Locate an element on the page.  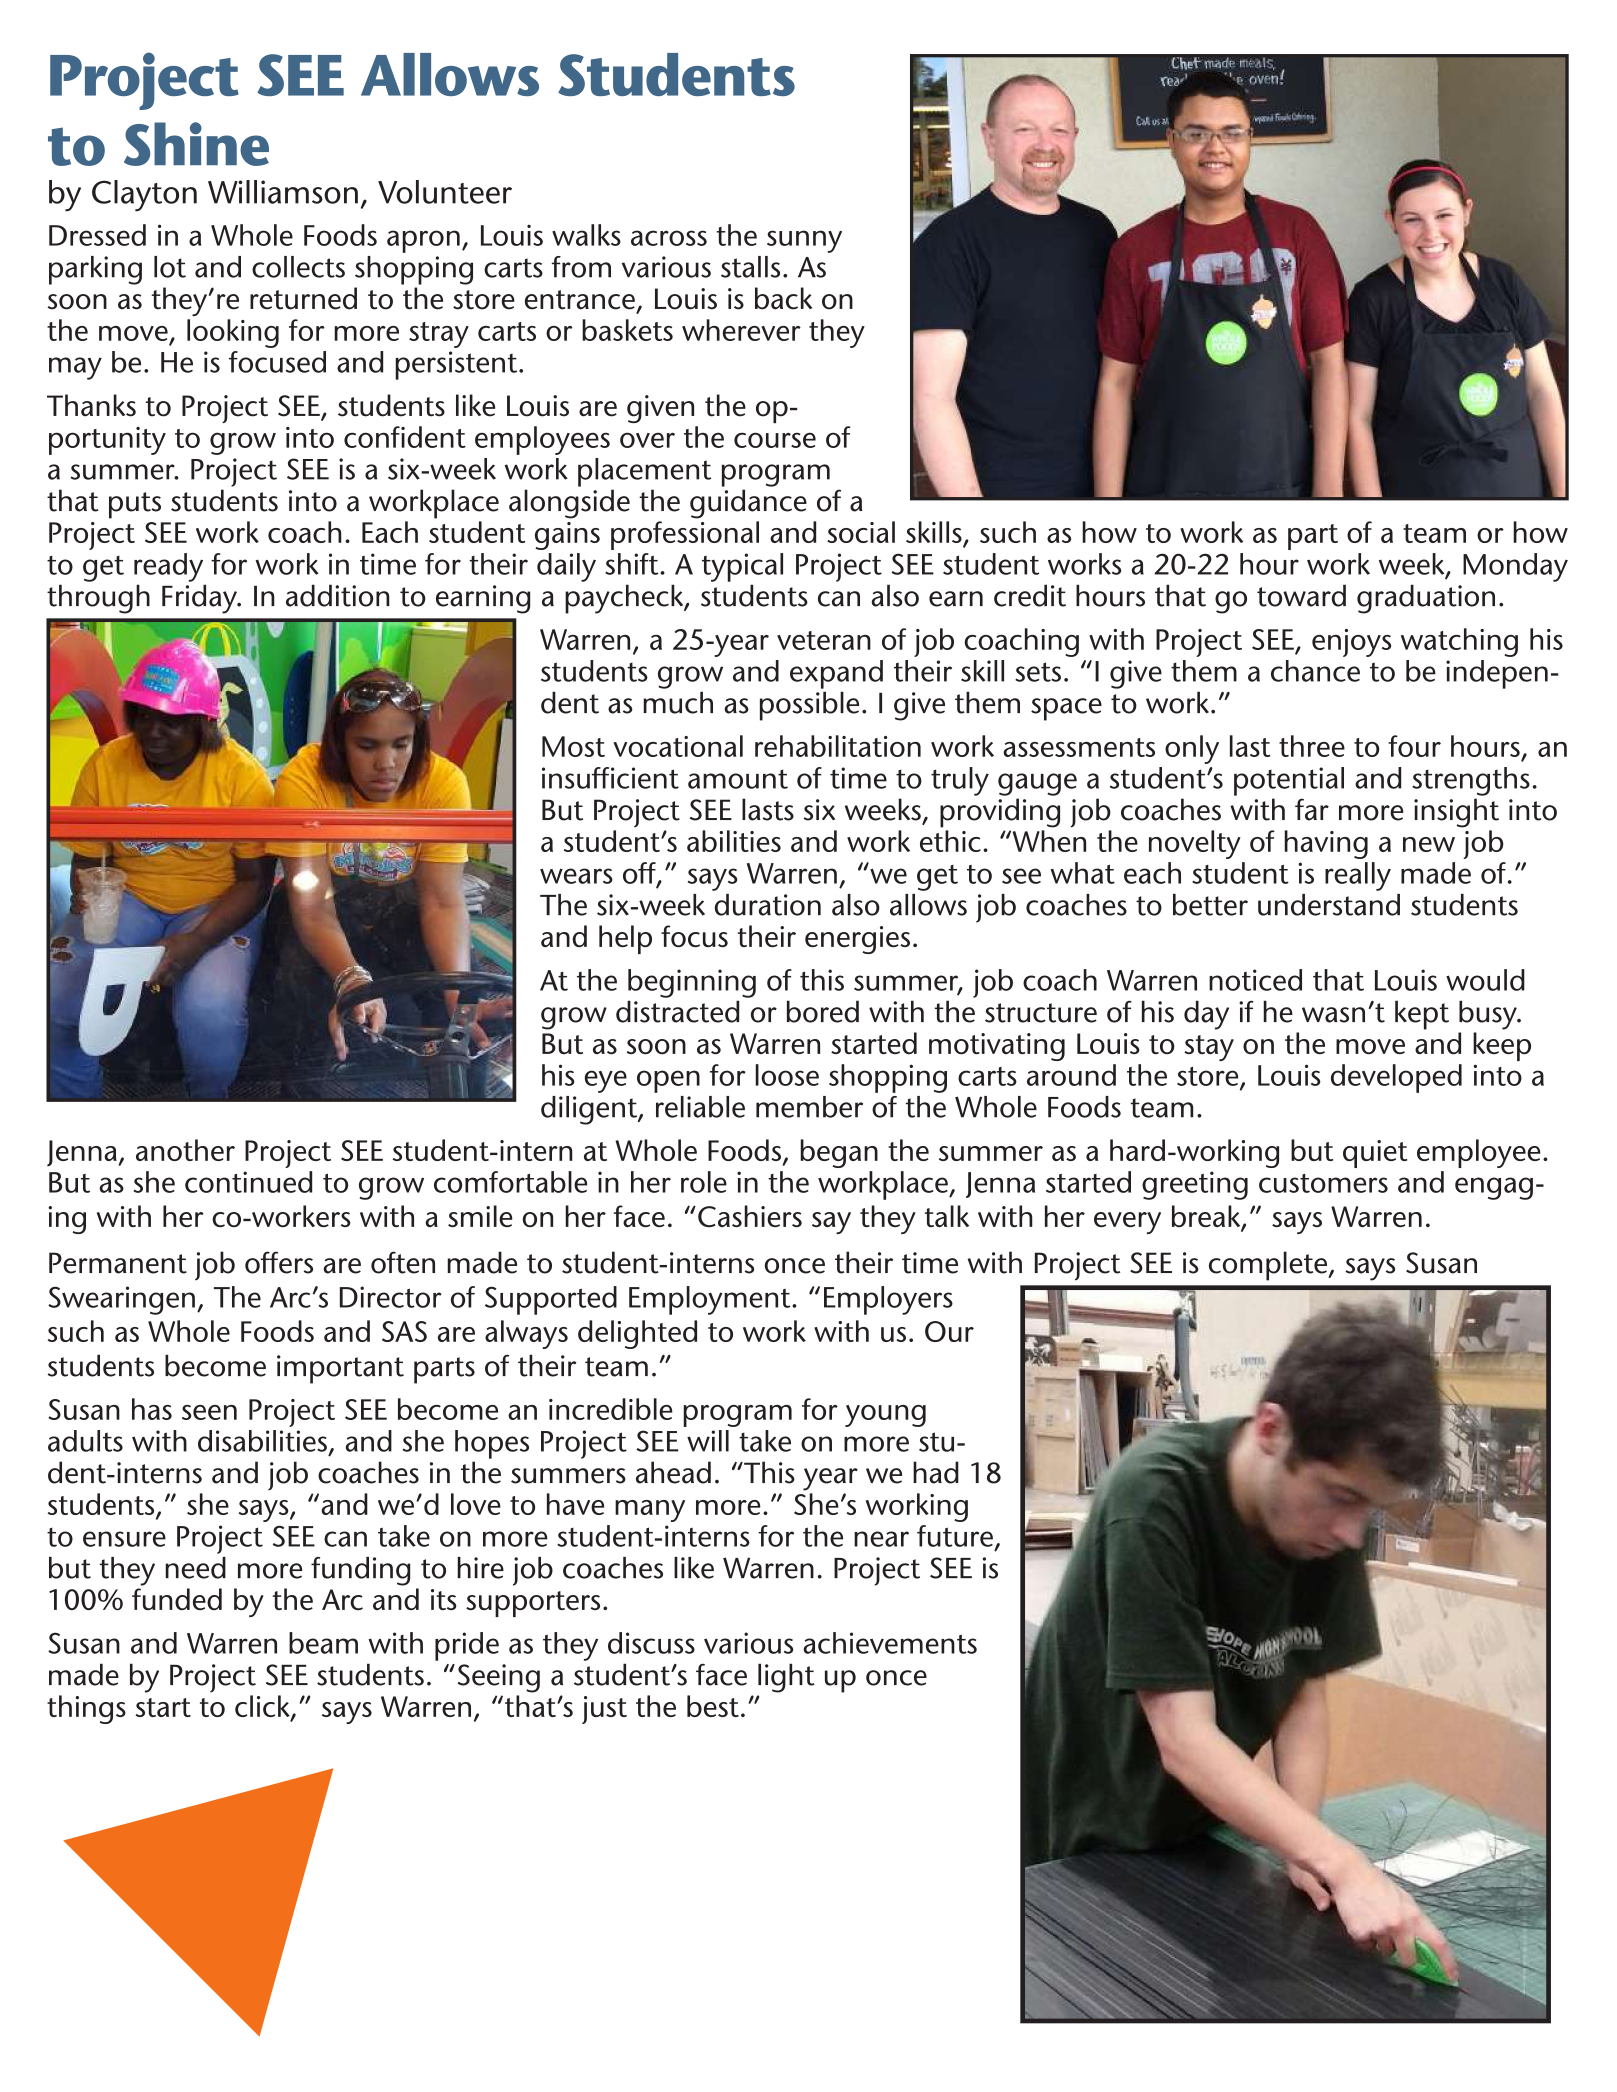
back is located at coordinates (783, 298).
